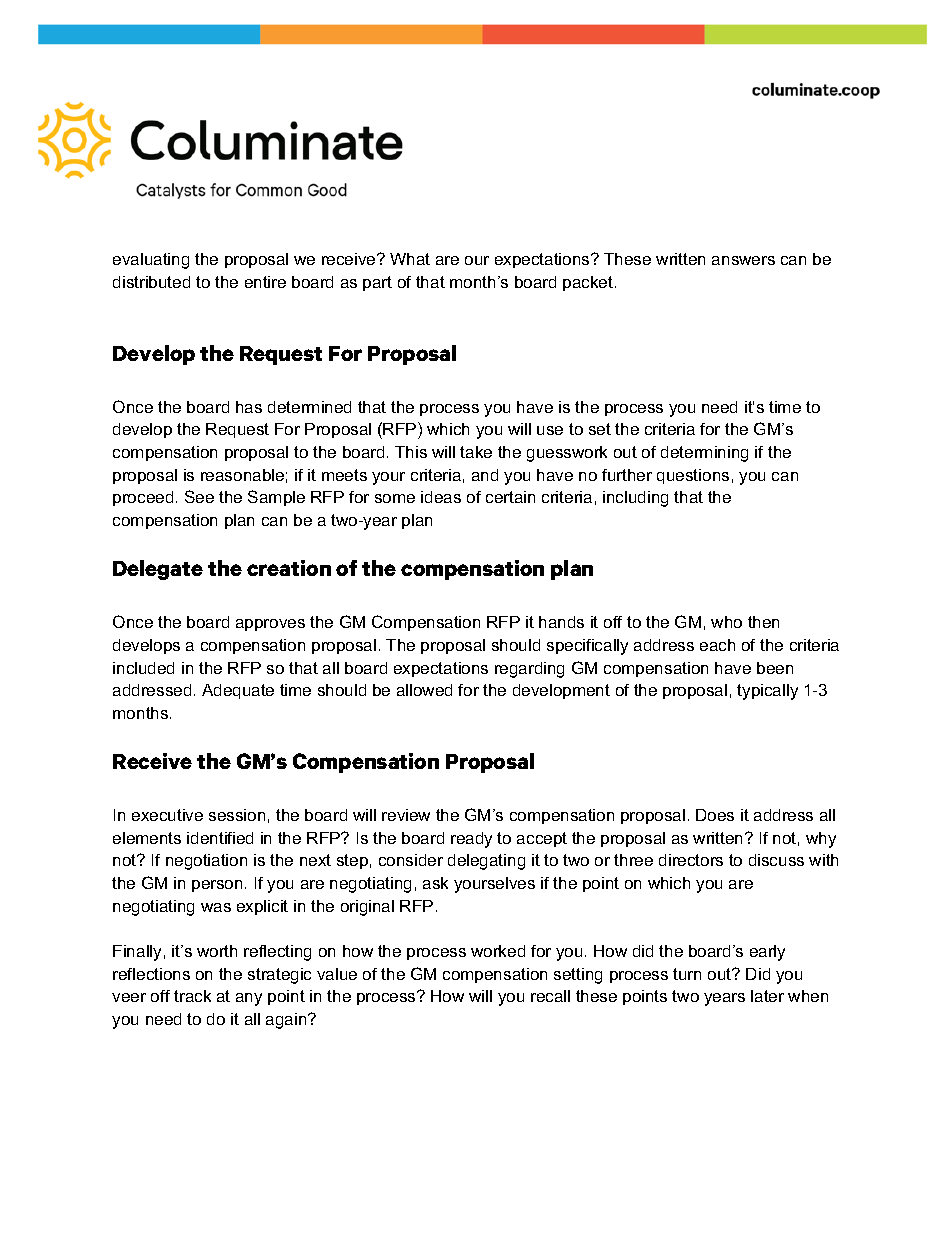 The width and height of the screenshot is (952, 1233). I want to click on later, so click(767, 996).
